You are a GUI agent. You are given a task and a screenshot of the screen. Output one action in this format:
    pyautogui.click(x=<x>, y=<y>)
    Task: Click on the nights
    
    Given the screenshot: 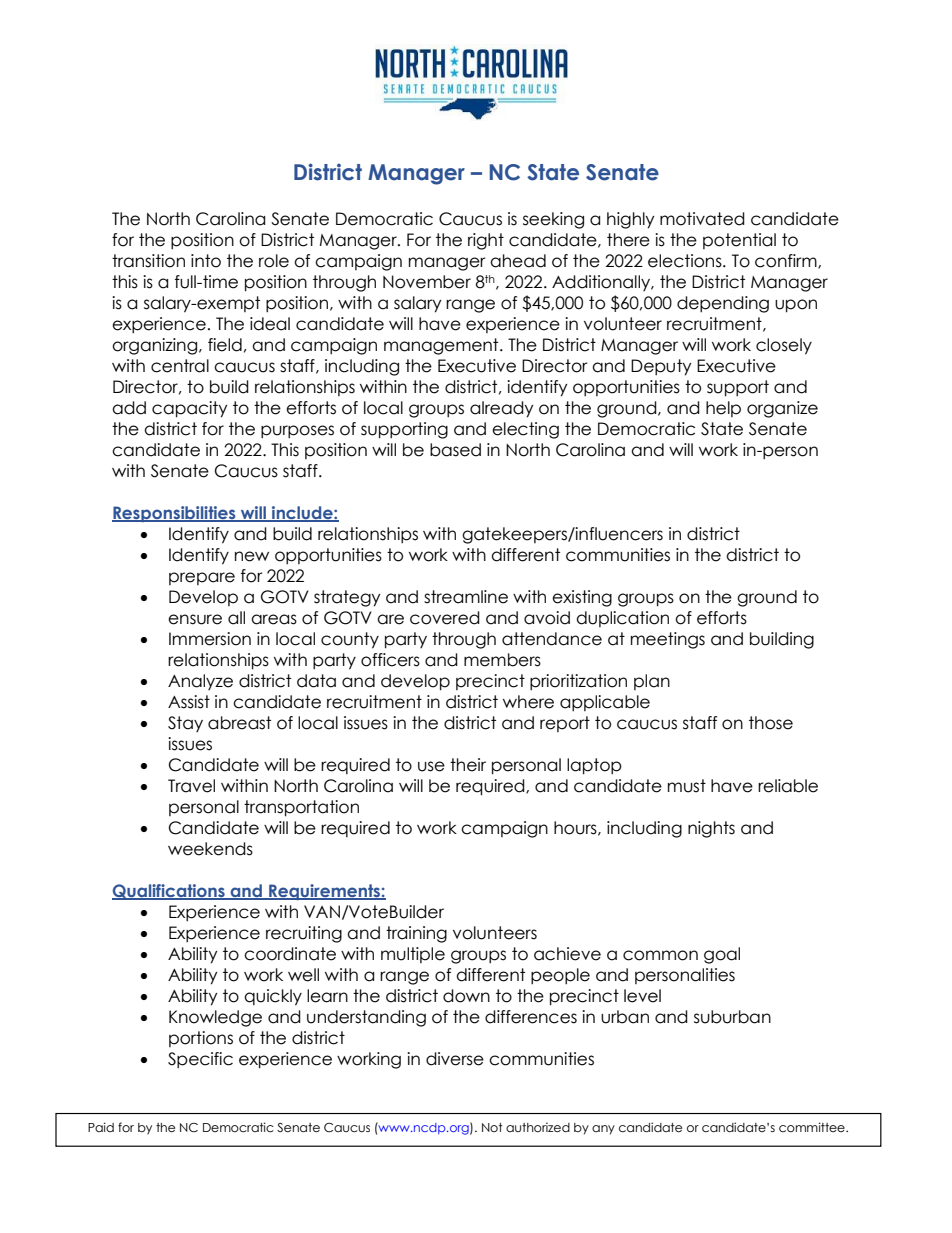 What is the action you would take?
    pyautogui.click(x=711, y=829)
